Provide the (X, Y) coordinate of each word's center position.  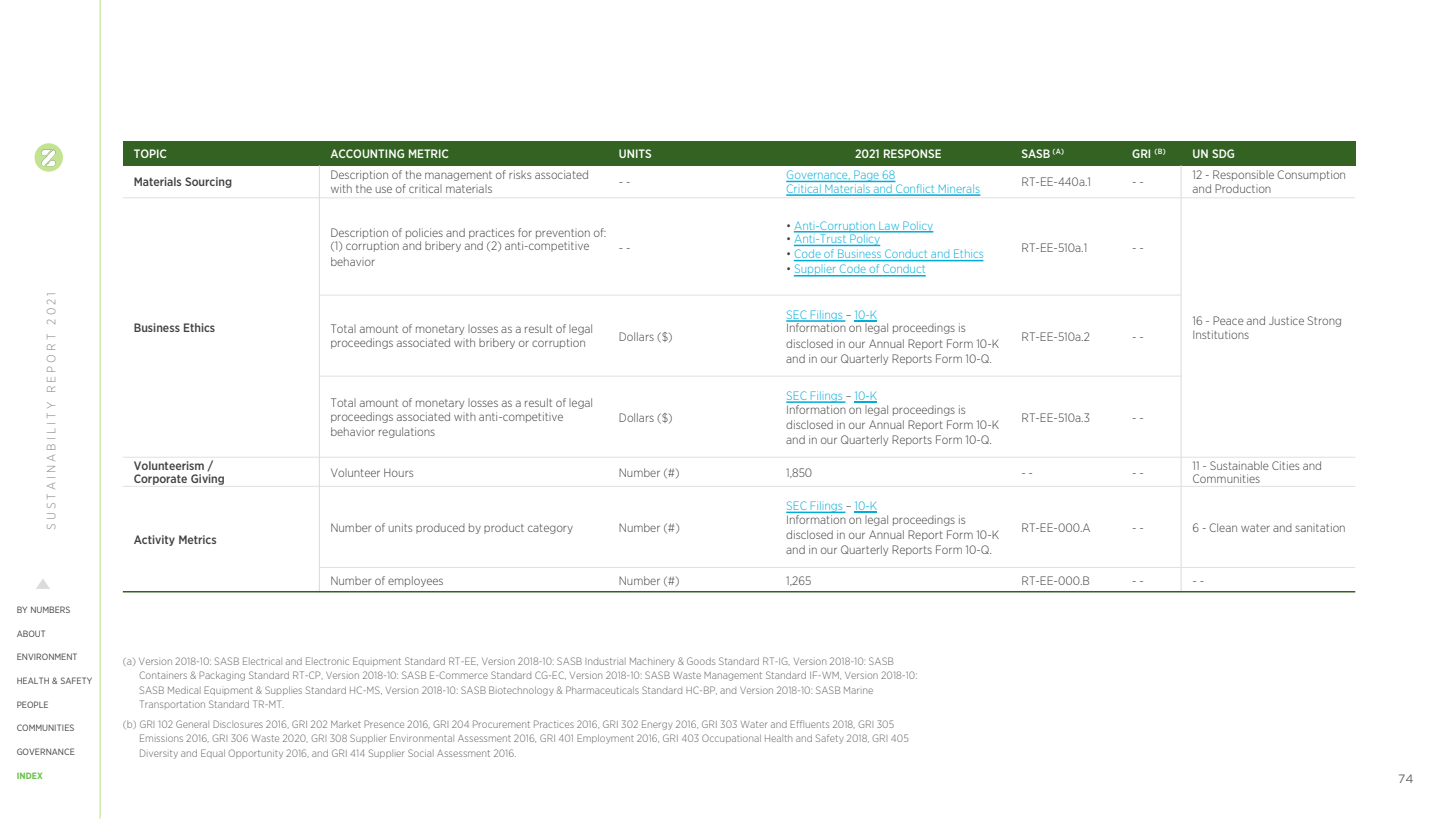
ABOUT (31, 633)
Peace (1228, 320)
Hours (398, 472)
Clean (1223, 527)
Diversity (159, 754)
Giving (207, 479)
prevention (563, 234)
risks (520, 174)
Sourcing (208, 182)
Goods (701, 661)
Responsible (1243, 175)
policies (424, 233)
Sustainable (1239, 465)
